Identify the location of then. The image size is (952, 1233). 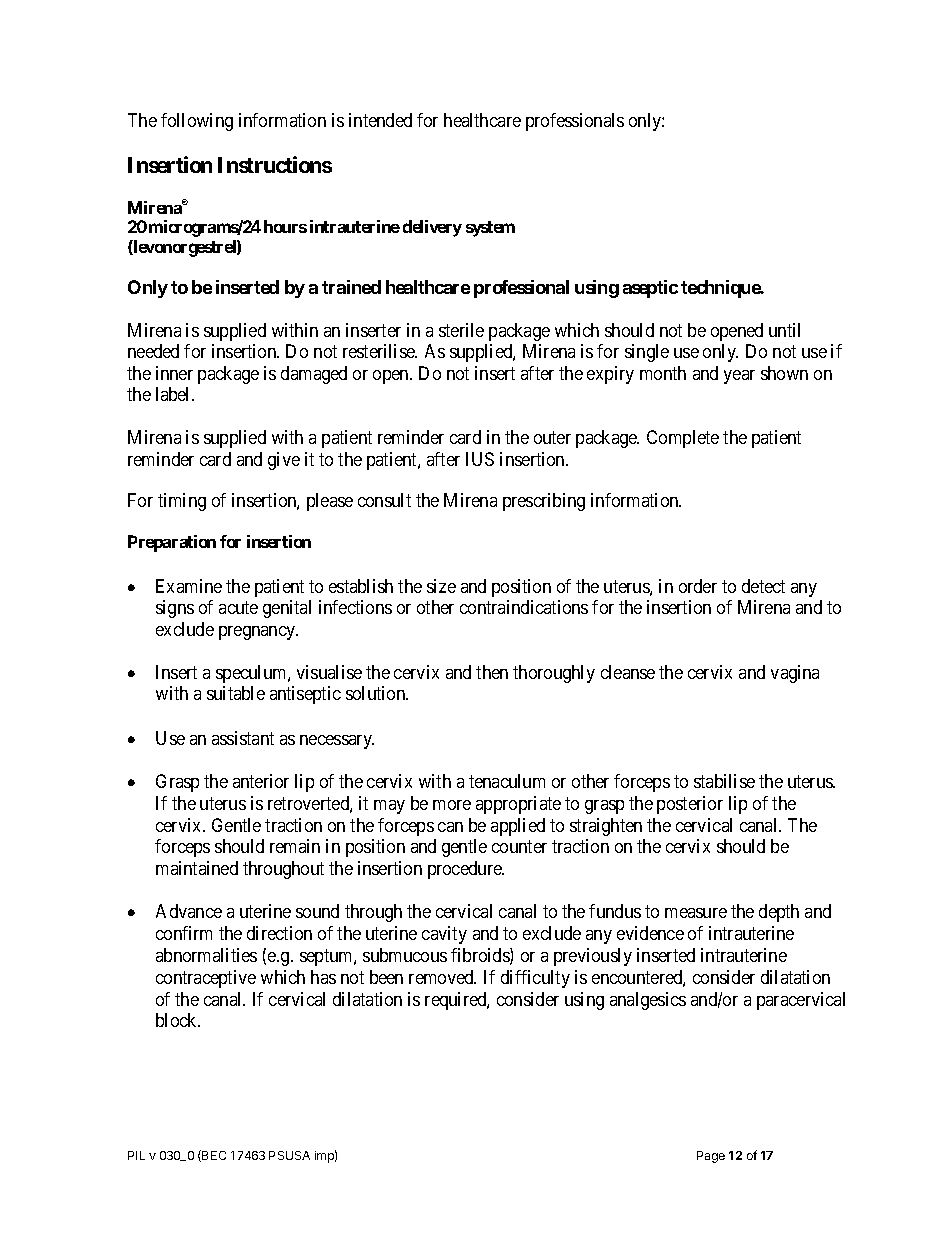
(492, 672).
